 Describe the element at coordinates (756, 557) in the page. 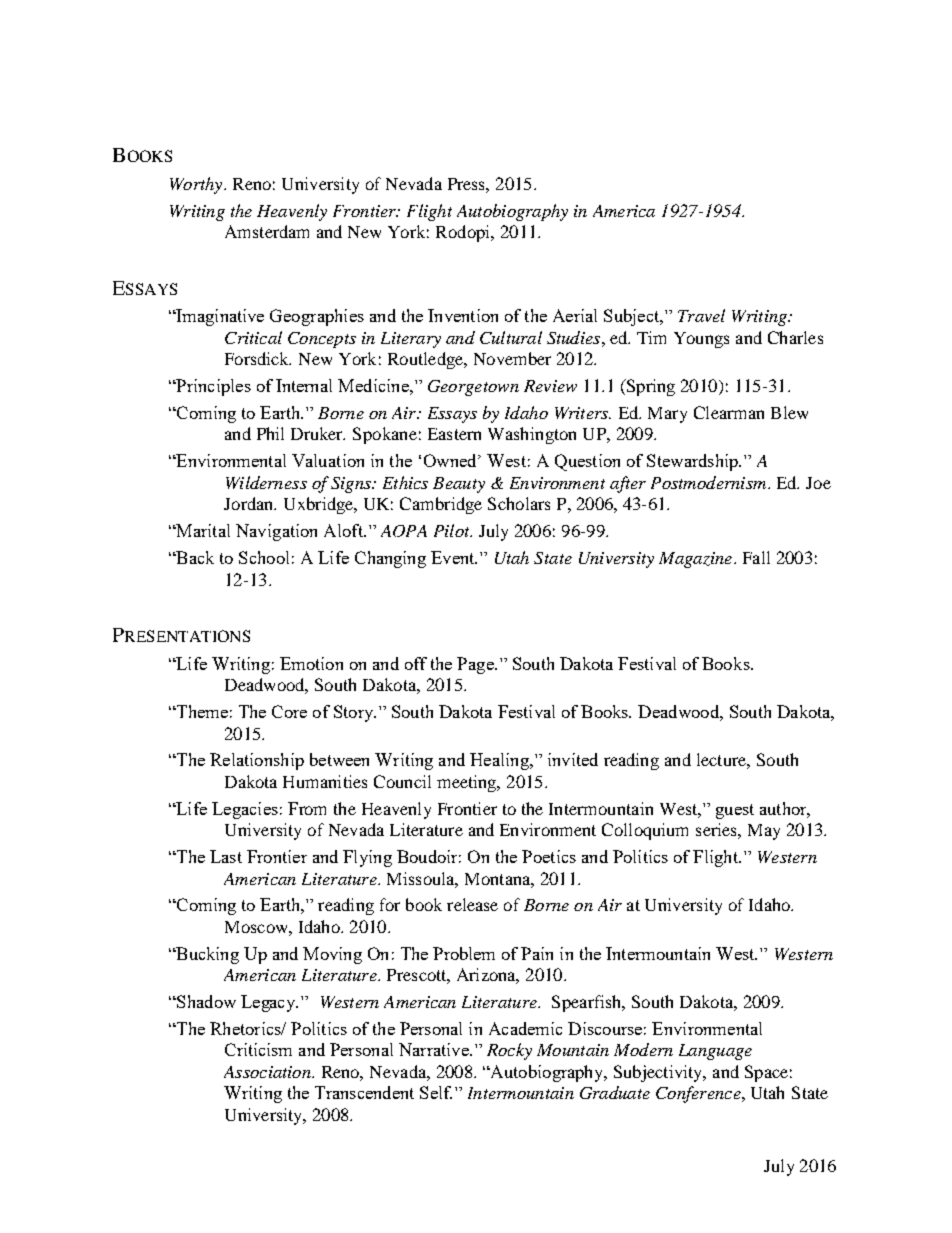

I see `Fall` at that location.
